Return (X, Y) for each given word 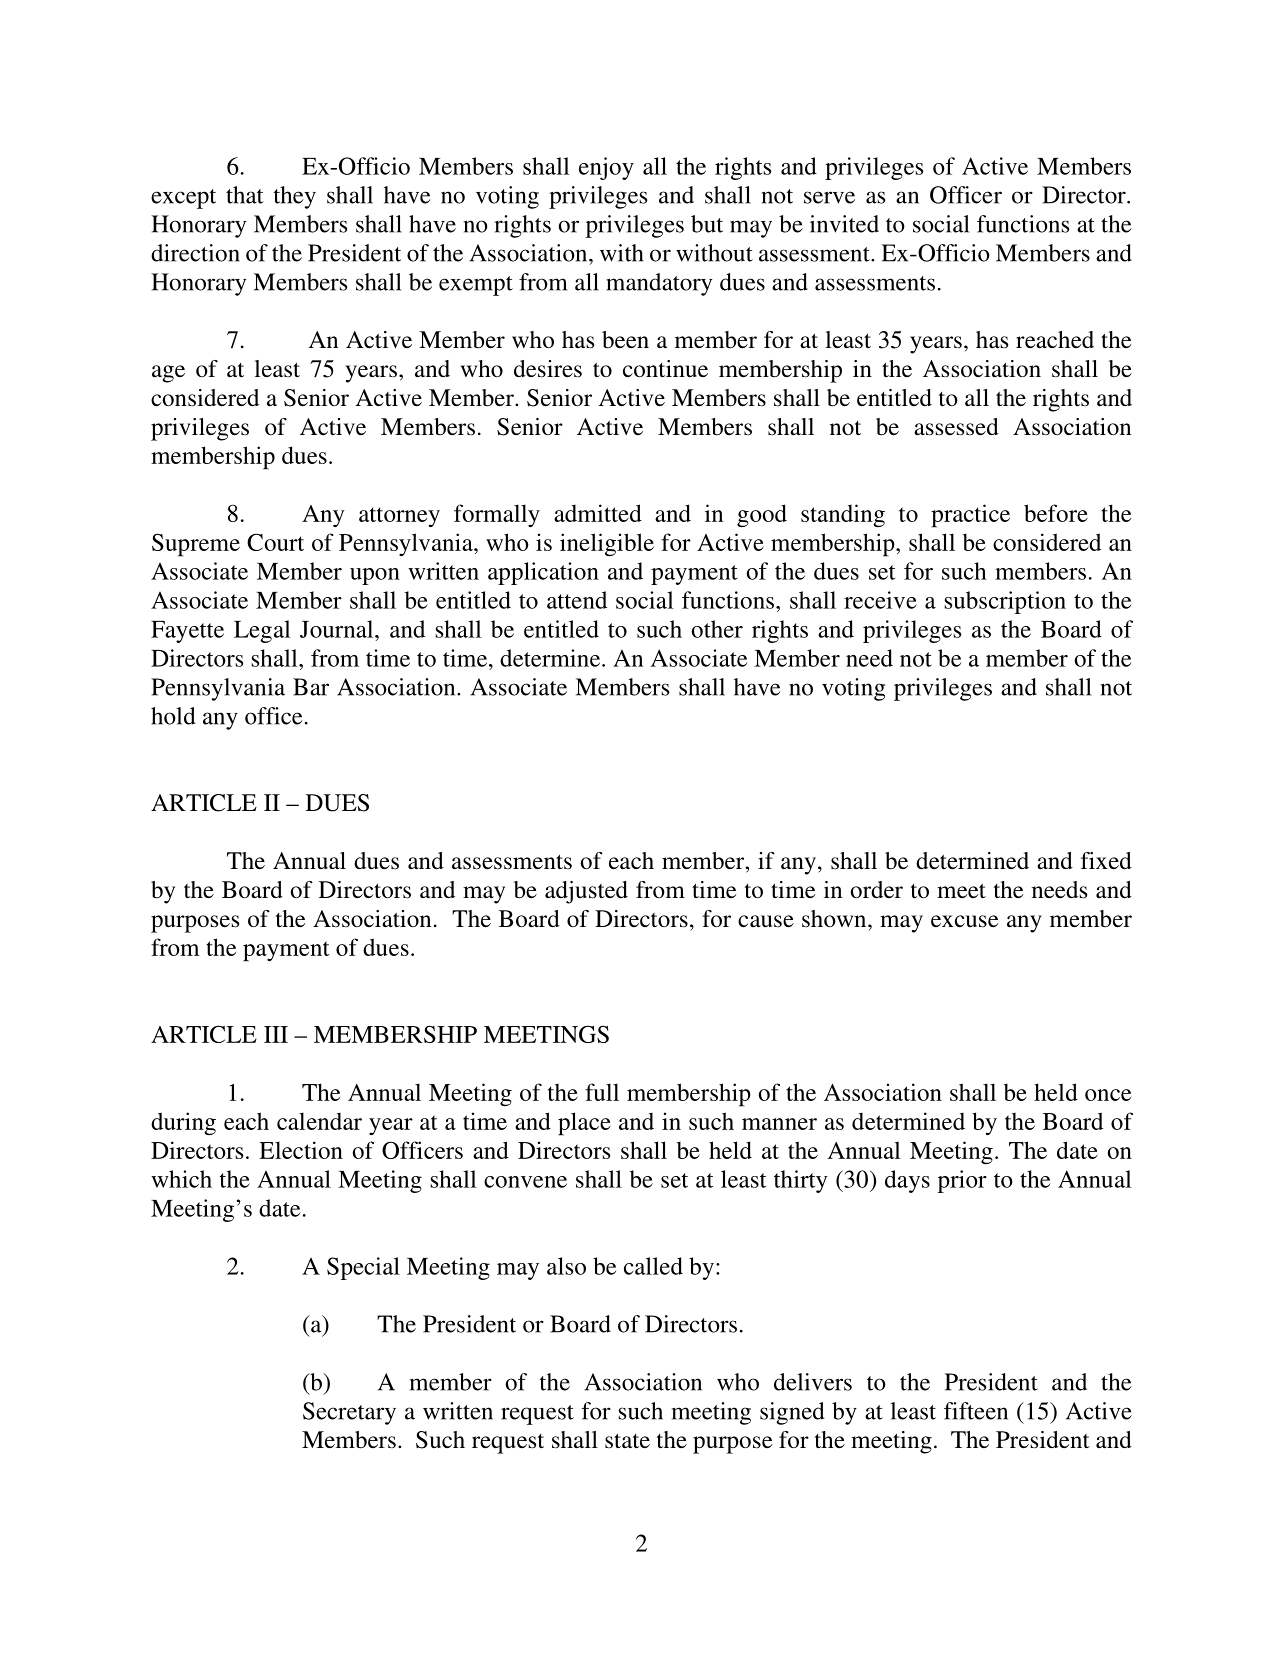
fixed (1106, 861)
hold (173, 716)
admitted (598, 513)
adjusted (586, 892)
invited (844, 224)
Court (275, 542)
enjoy (606, 168)
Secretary (349, 1413)
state (627, 1441)
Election (301, 1150)
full (602, 1092)
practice (970, 516)
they (295, 197)
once (1108, 1095)
